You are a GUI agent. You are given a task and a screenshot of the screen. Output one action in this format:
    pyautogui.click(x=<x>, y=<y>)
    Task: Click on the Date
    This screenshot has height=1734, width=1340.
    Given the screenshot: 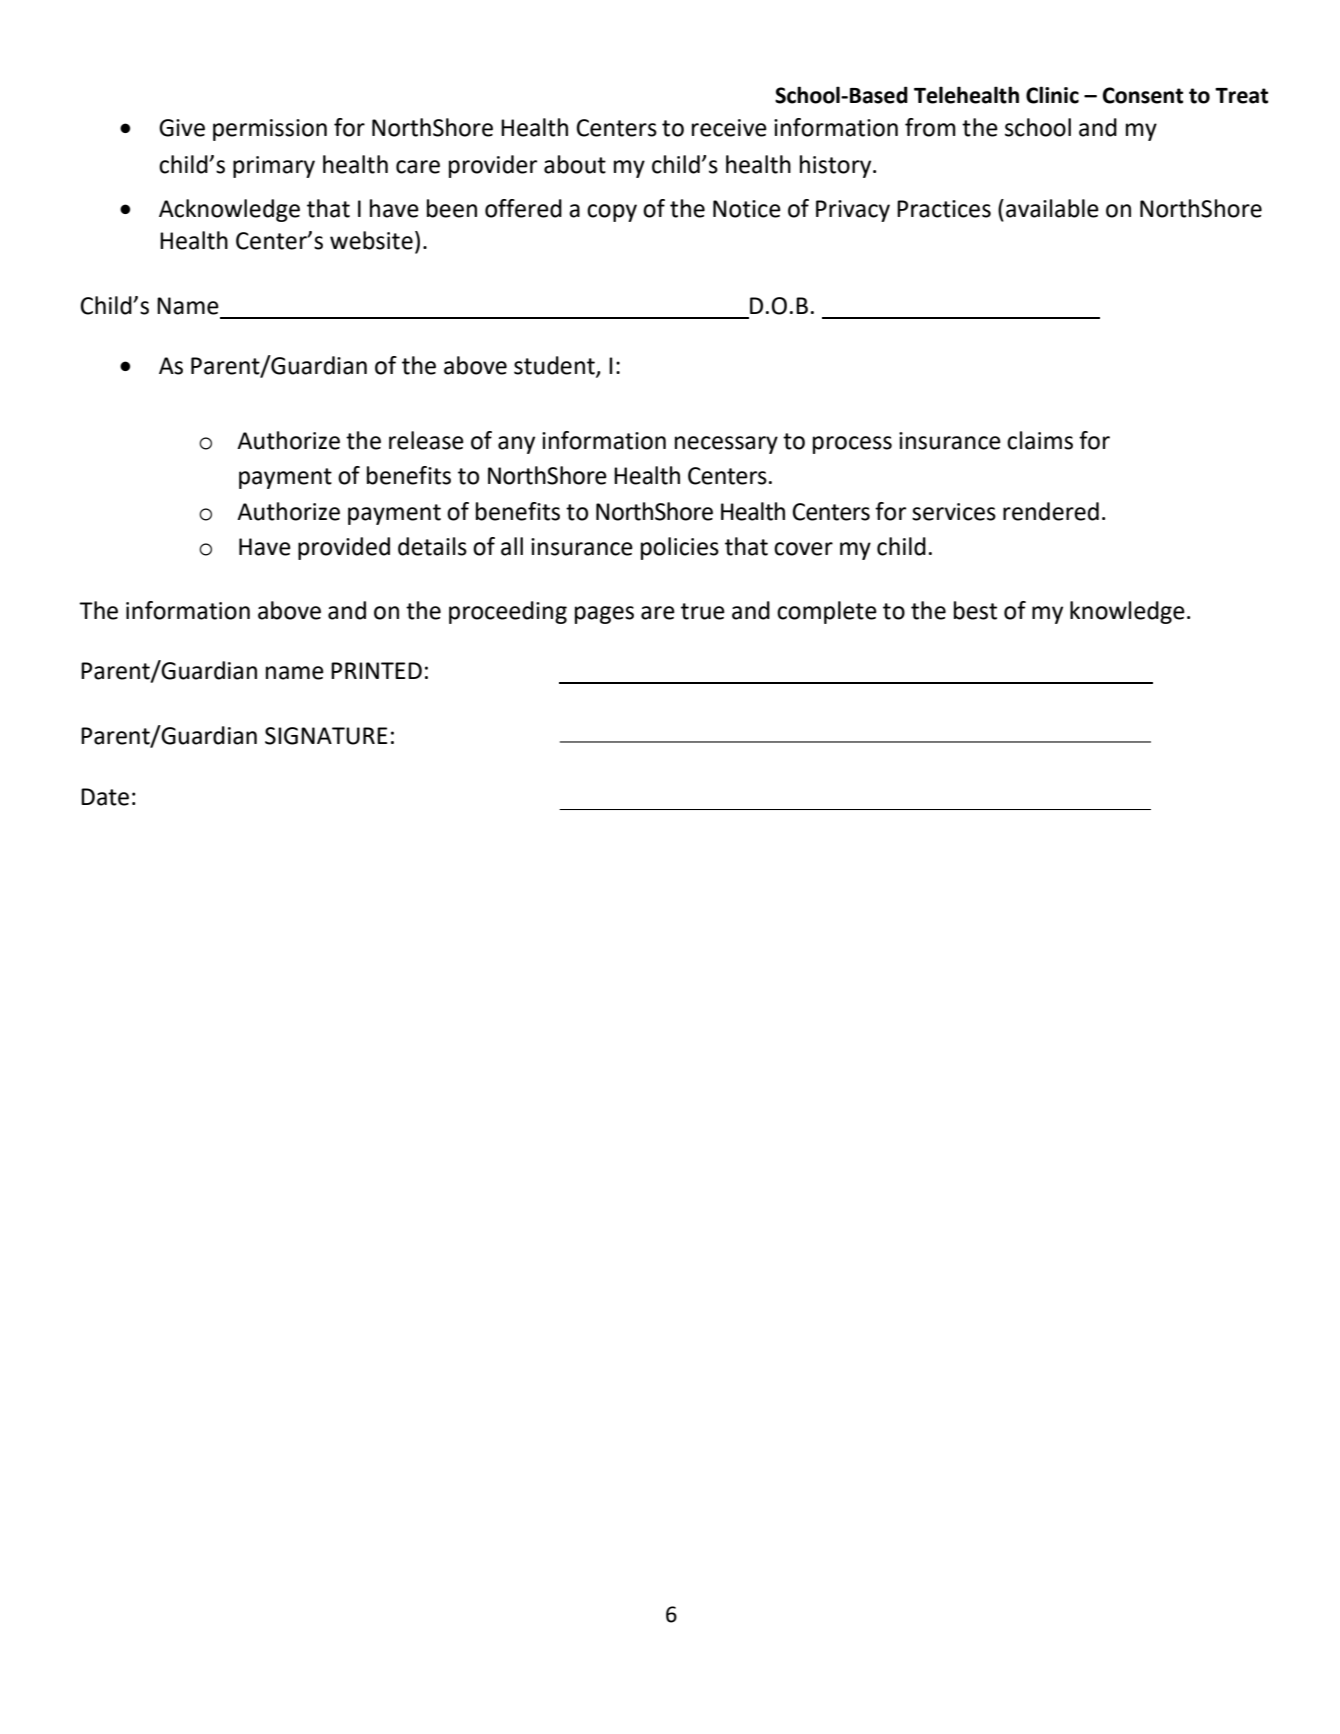 What is the action you would take?
    pyautogui.click(x=105, y=797)
